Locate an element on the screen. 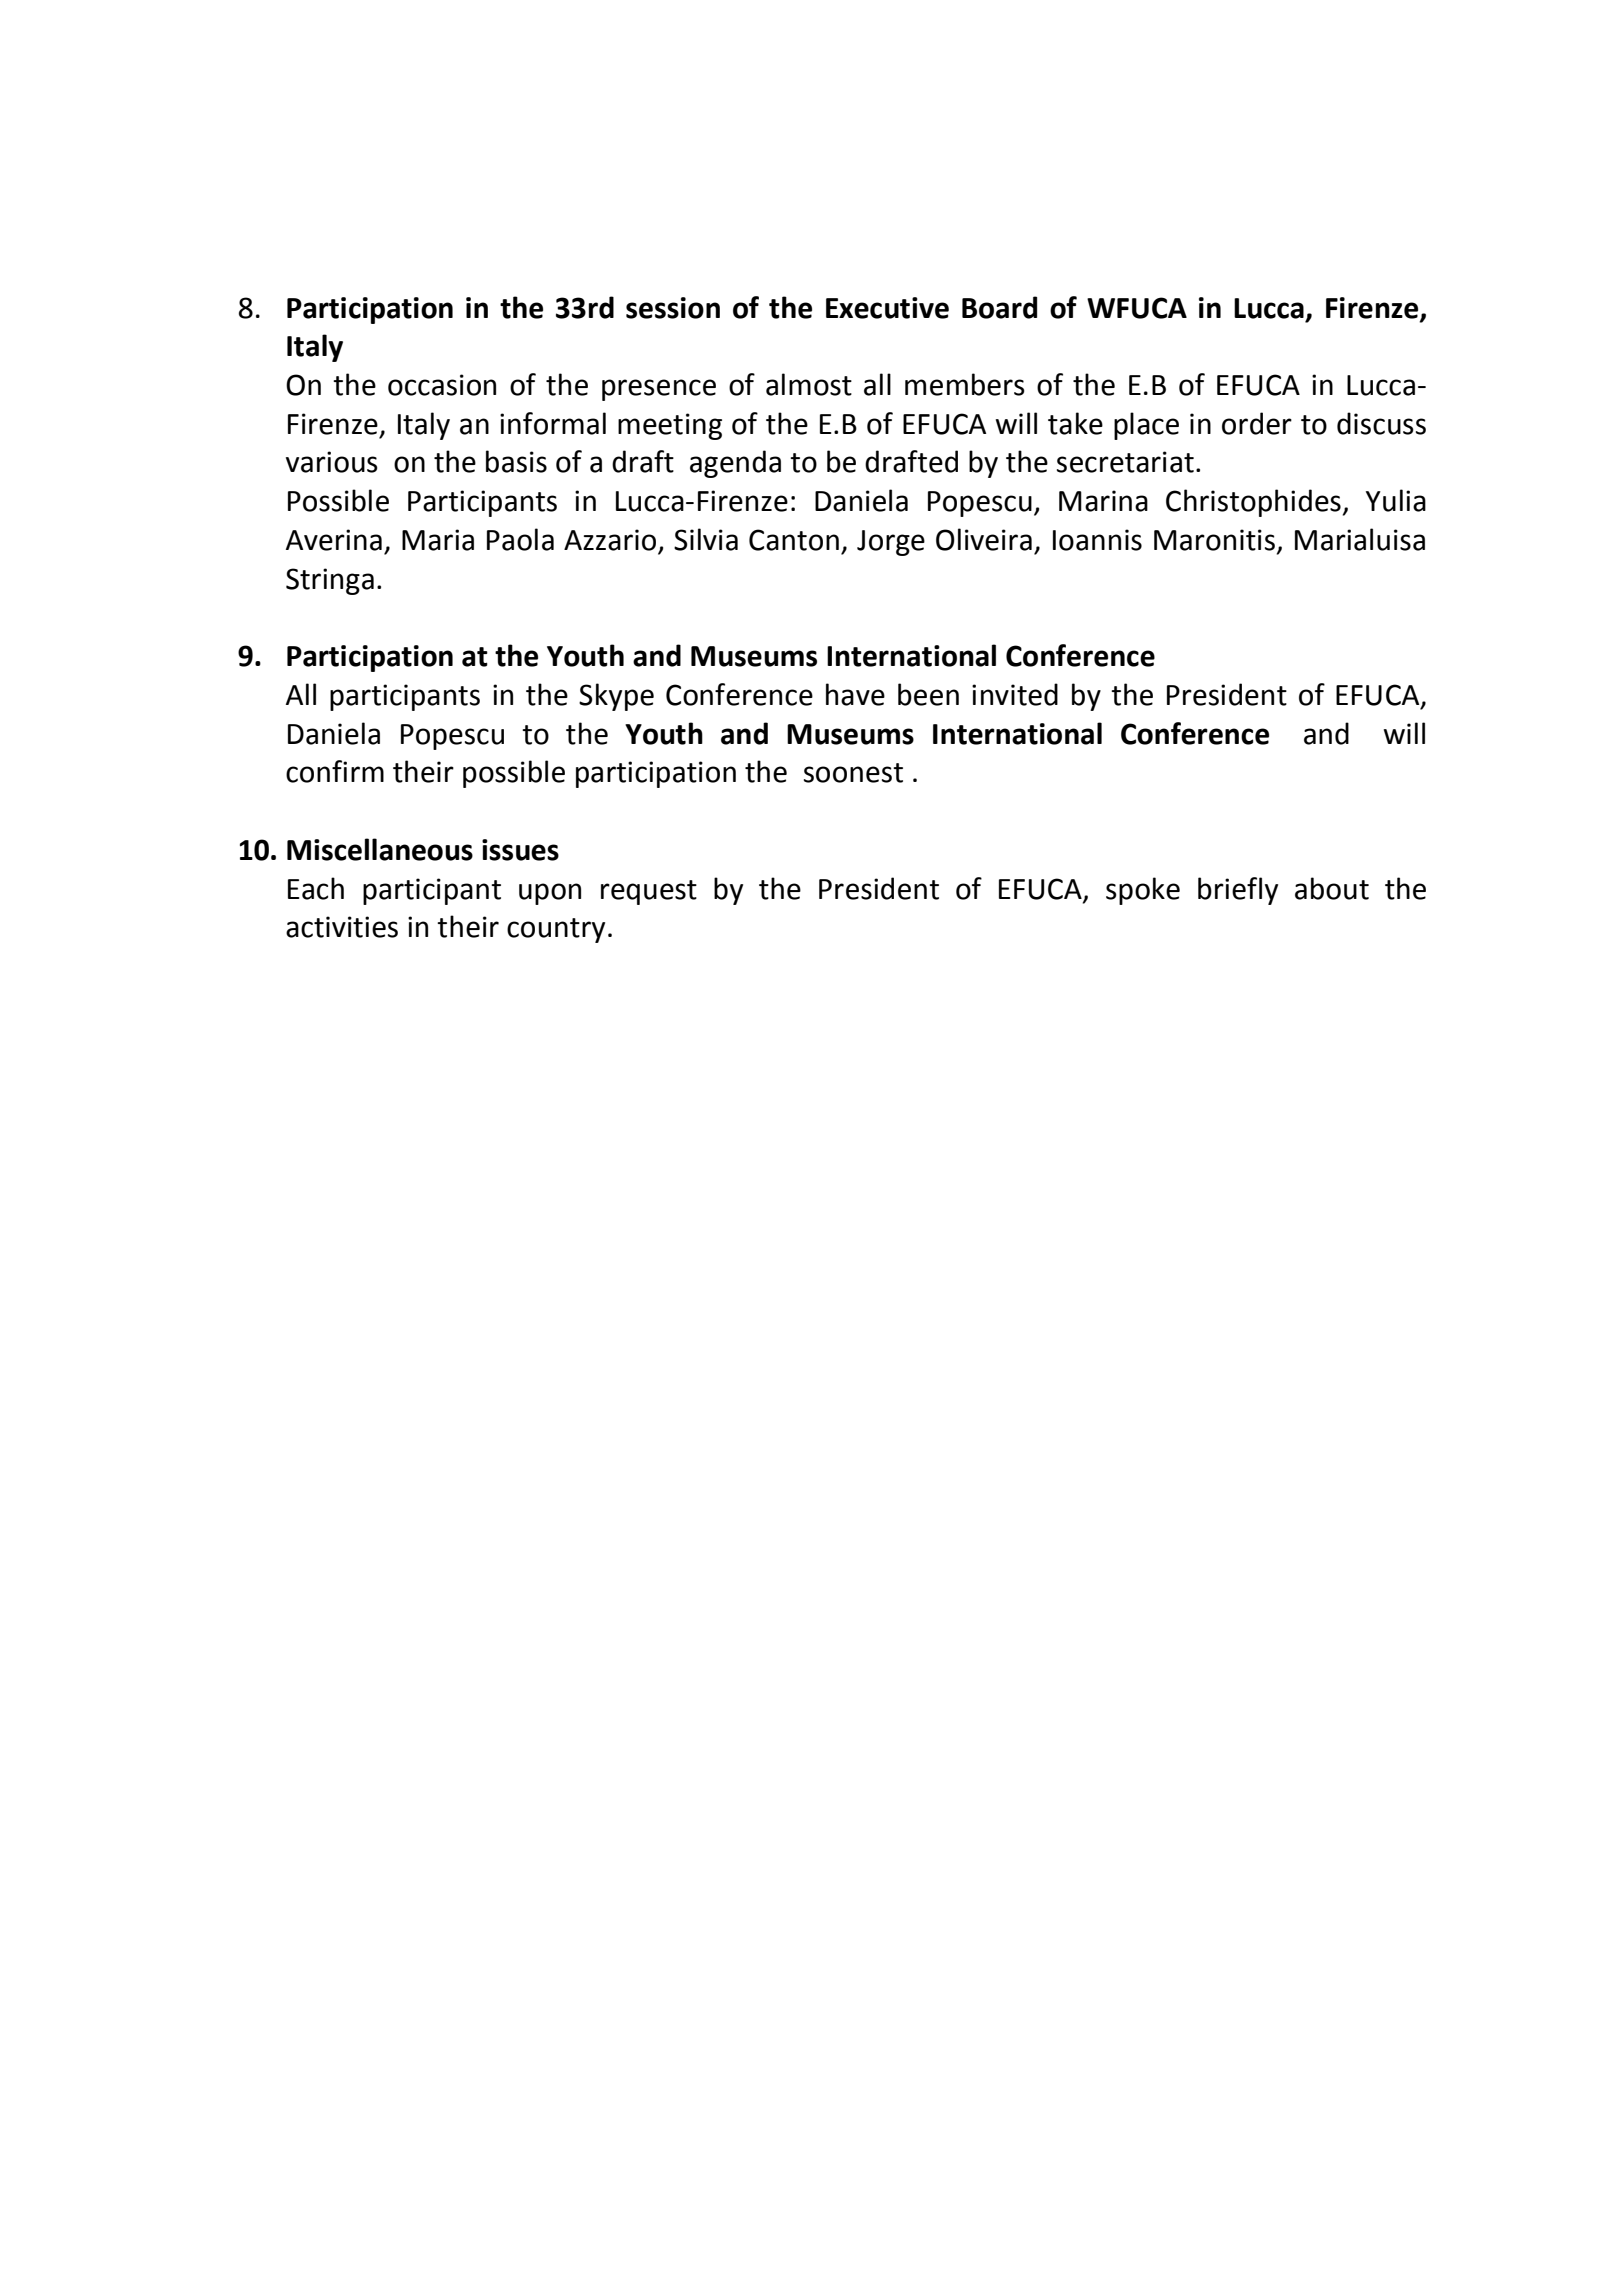 The width and height of the screenshot is (1616, 2286). Board is located at coordinates (999, 307).
